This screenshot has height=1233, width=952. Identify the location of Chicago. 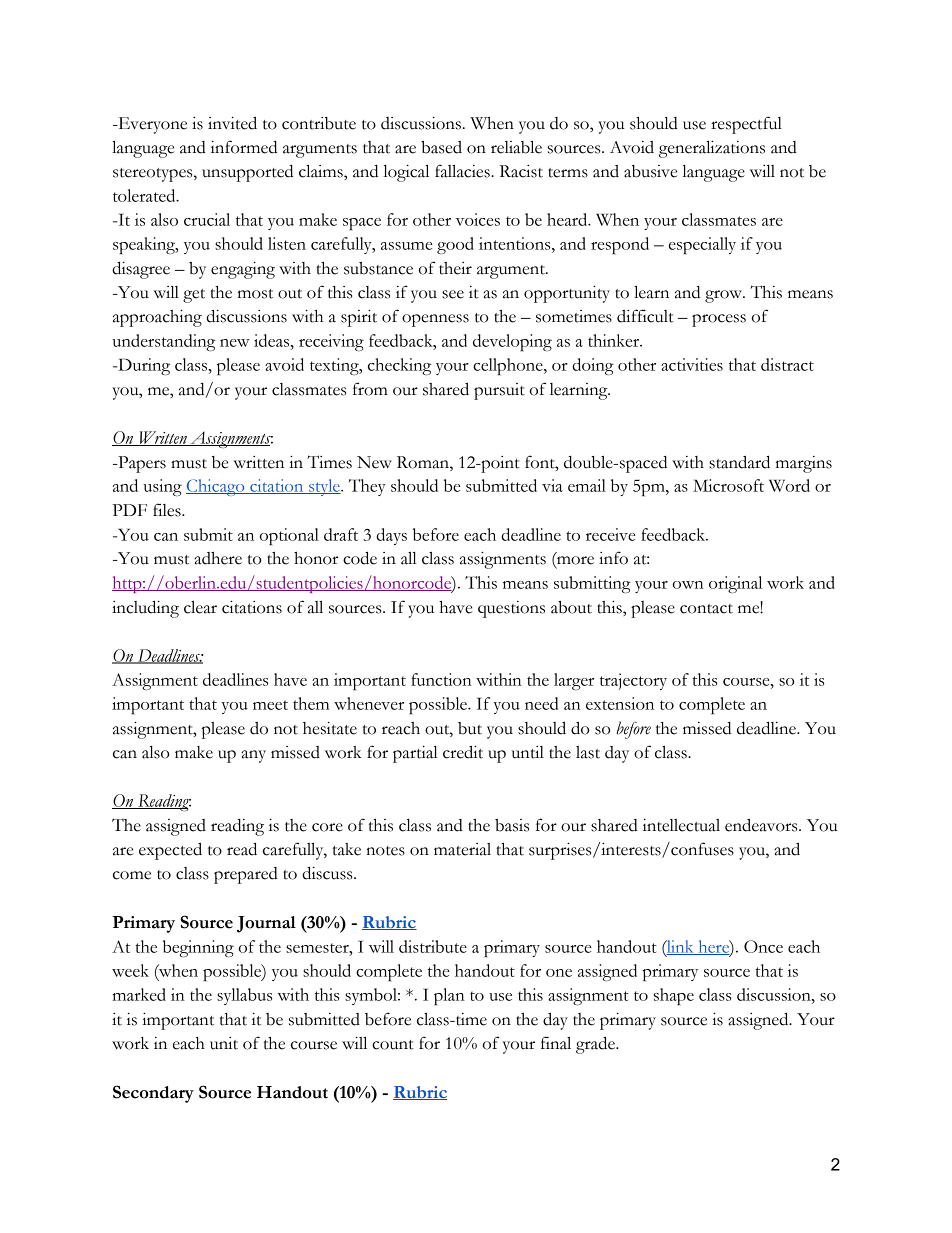
(216, 487).
